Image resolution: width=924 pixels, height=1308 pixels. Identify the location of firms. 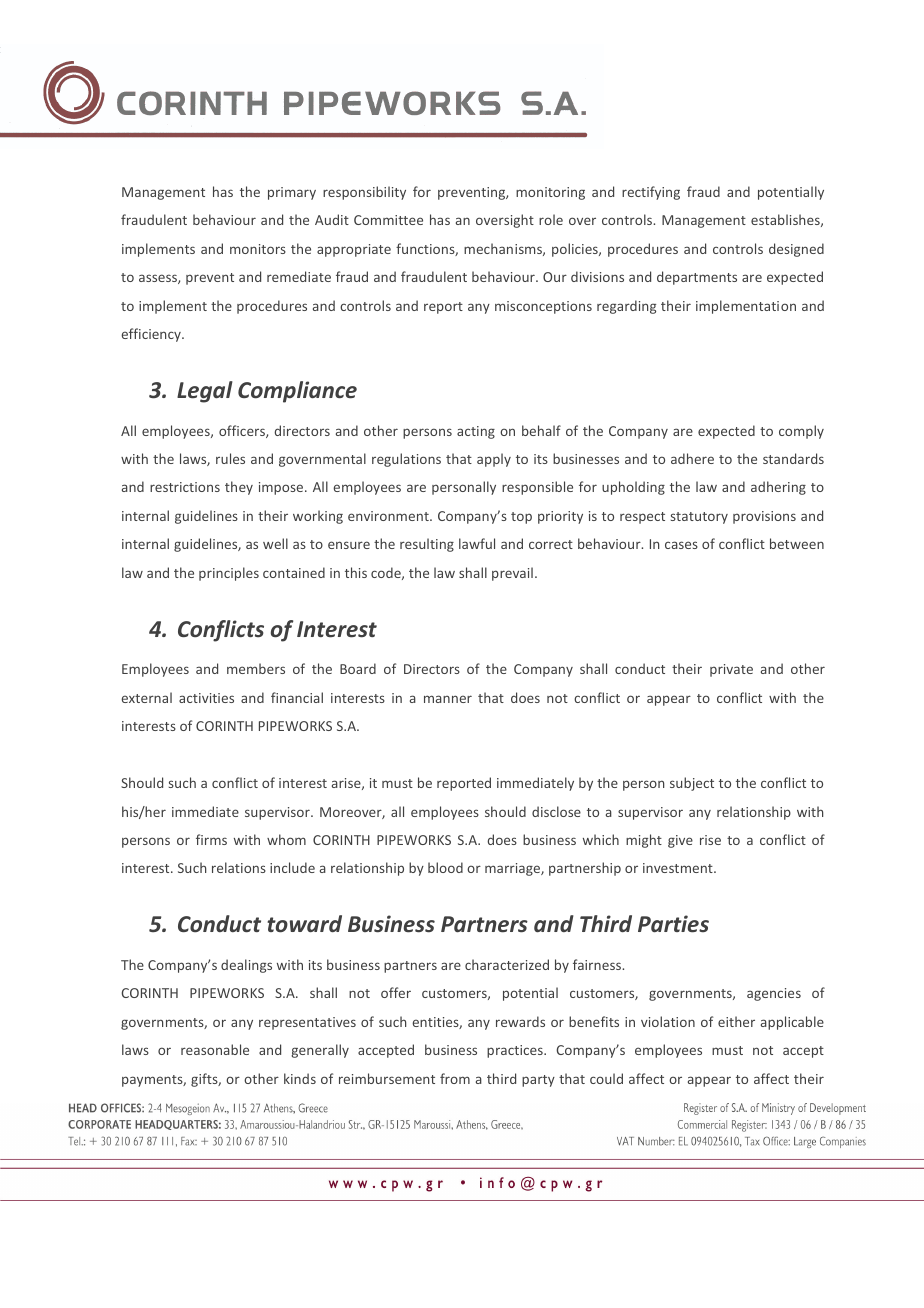
(211, 839).
